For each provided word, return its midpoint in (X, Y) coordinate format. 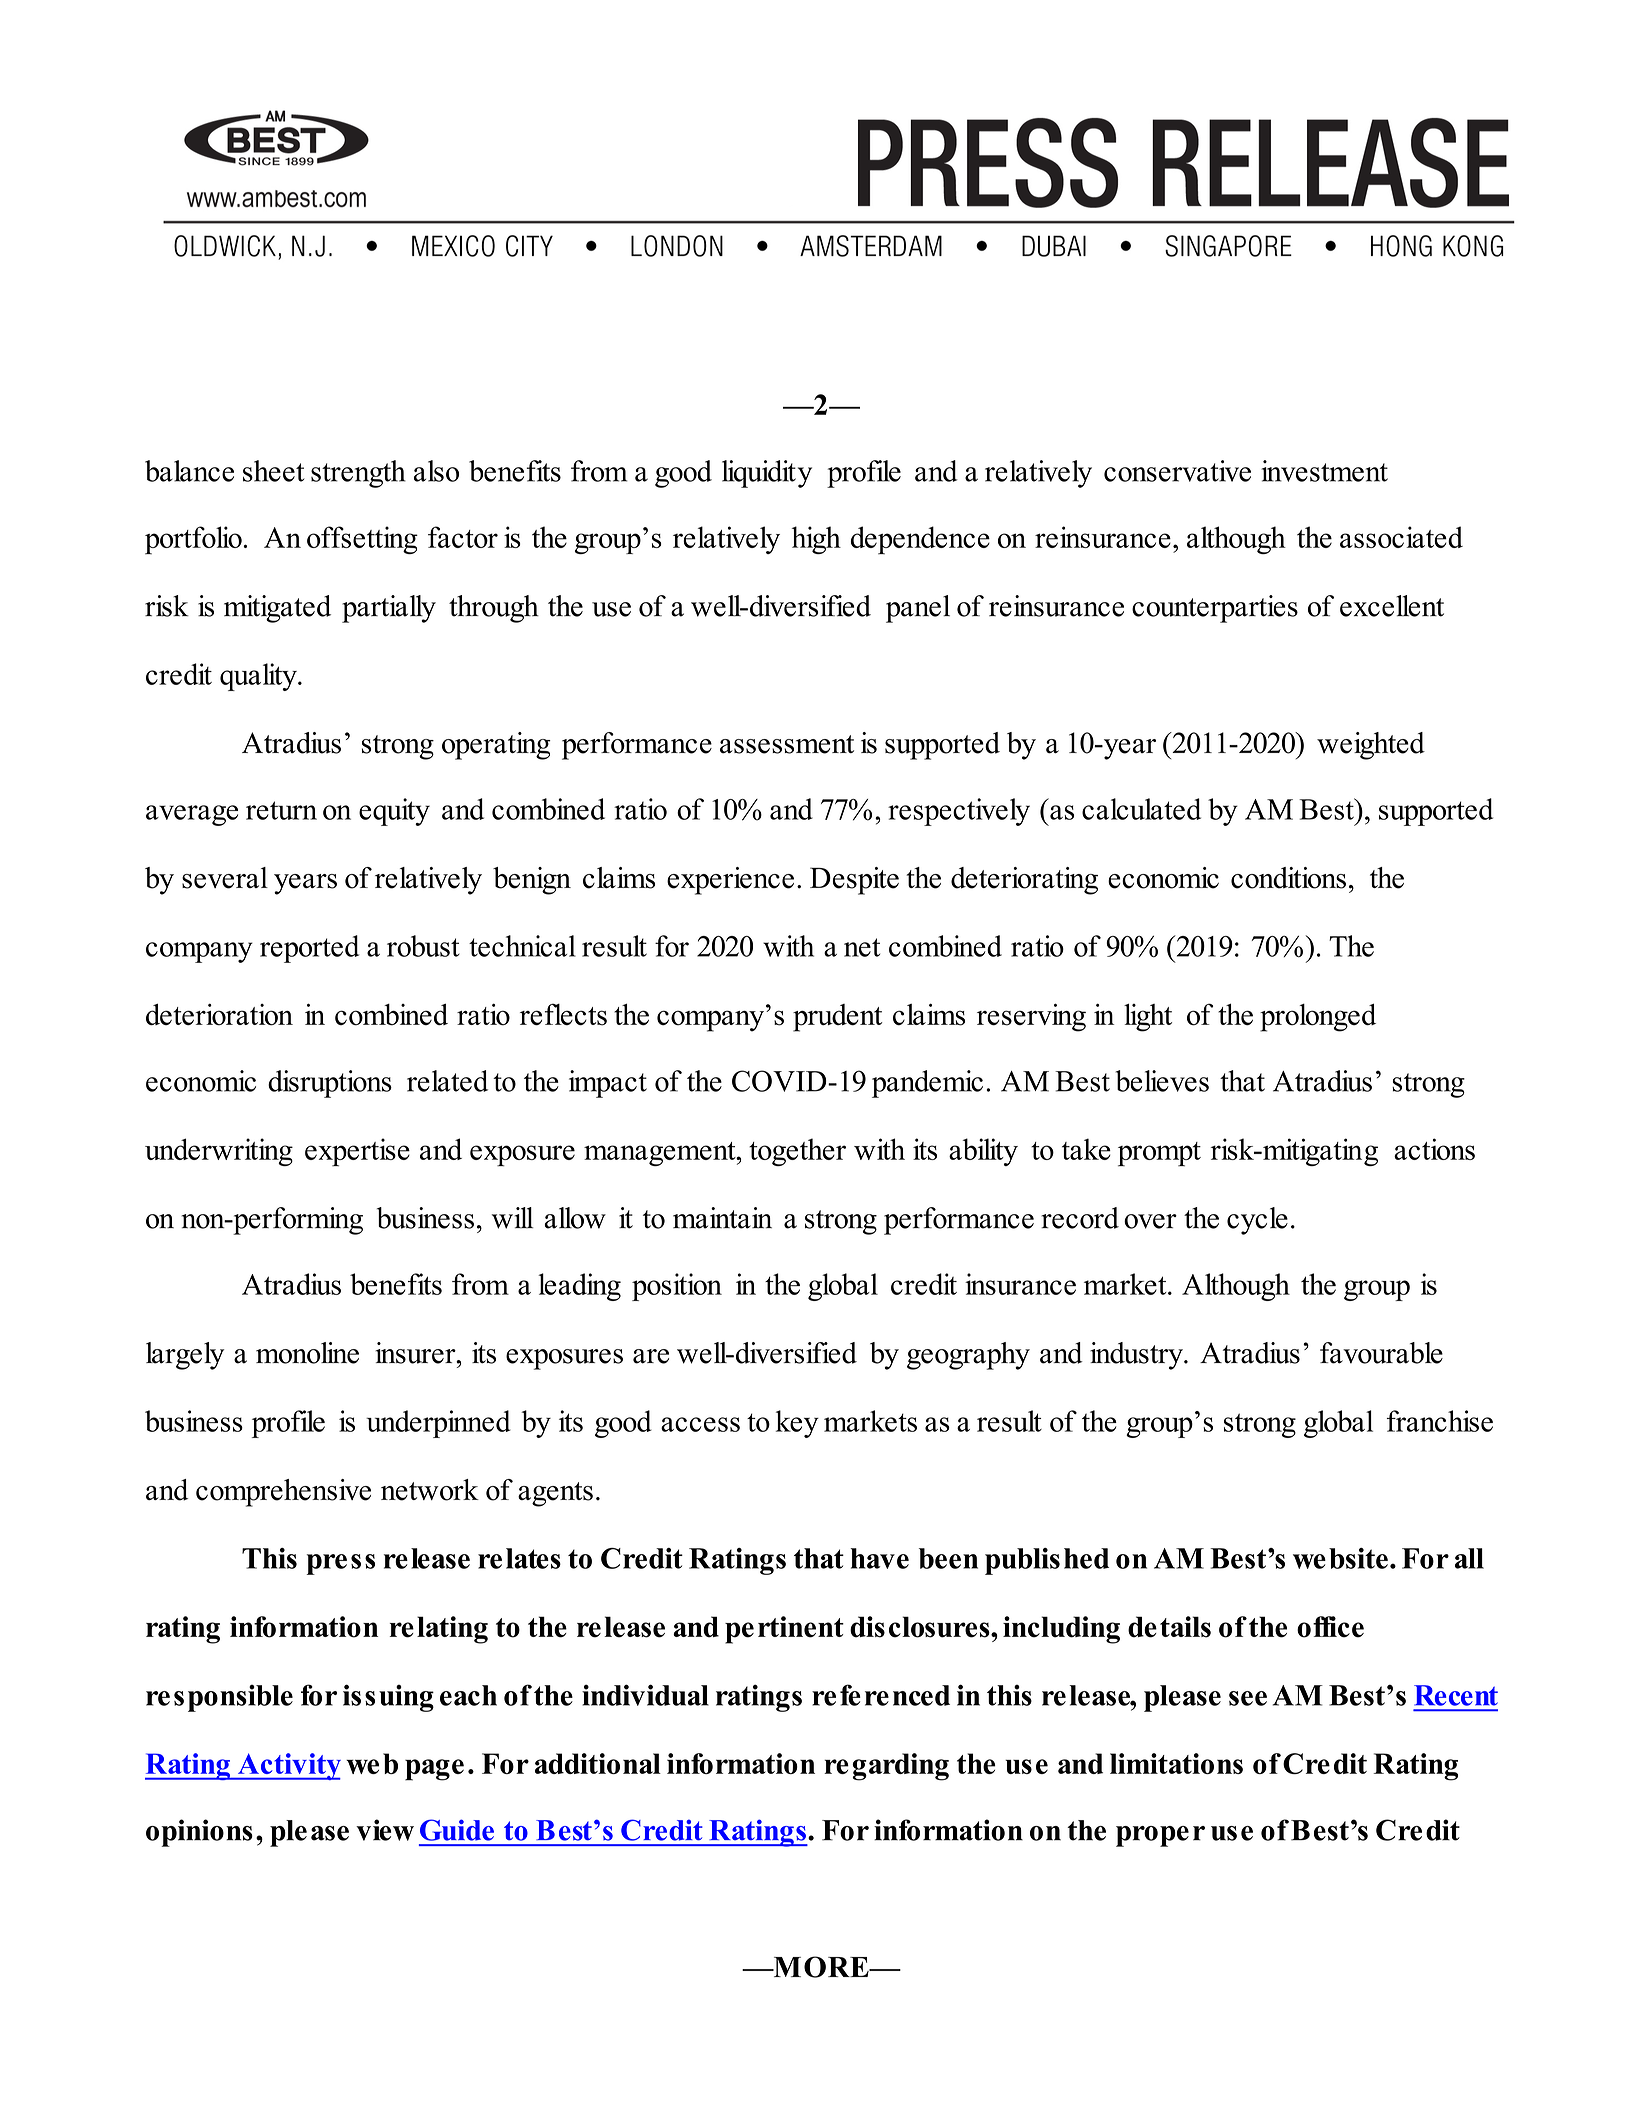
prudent (837, 1018)
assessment (787, 744)
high (816, 540)
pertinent (784, 1630)
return (281, 810)
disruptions (330, 1084)
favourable (1381, 1353)
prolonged (1318, 1017)
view (385, 1830)
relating (439, 1630)
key (797, 1424)
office (1330, 1627)
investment (1324, 471)
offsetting (362, 540)
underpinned (438, 1424)
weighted (1371, 746)
